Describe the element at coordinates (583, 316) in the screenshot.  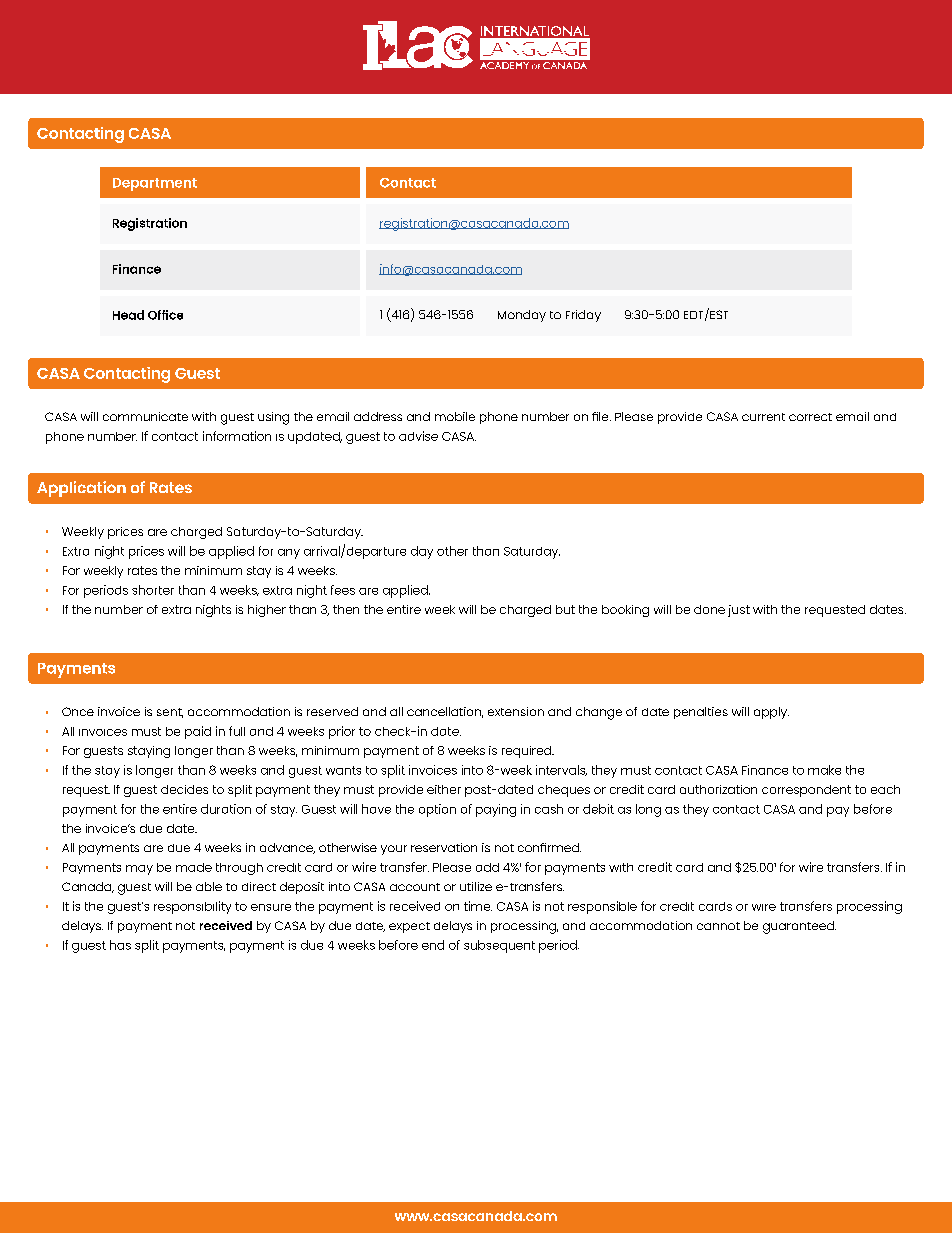
I see `Friday` at that location.
